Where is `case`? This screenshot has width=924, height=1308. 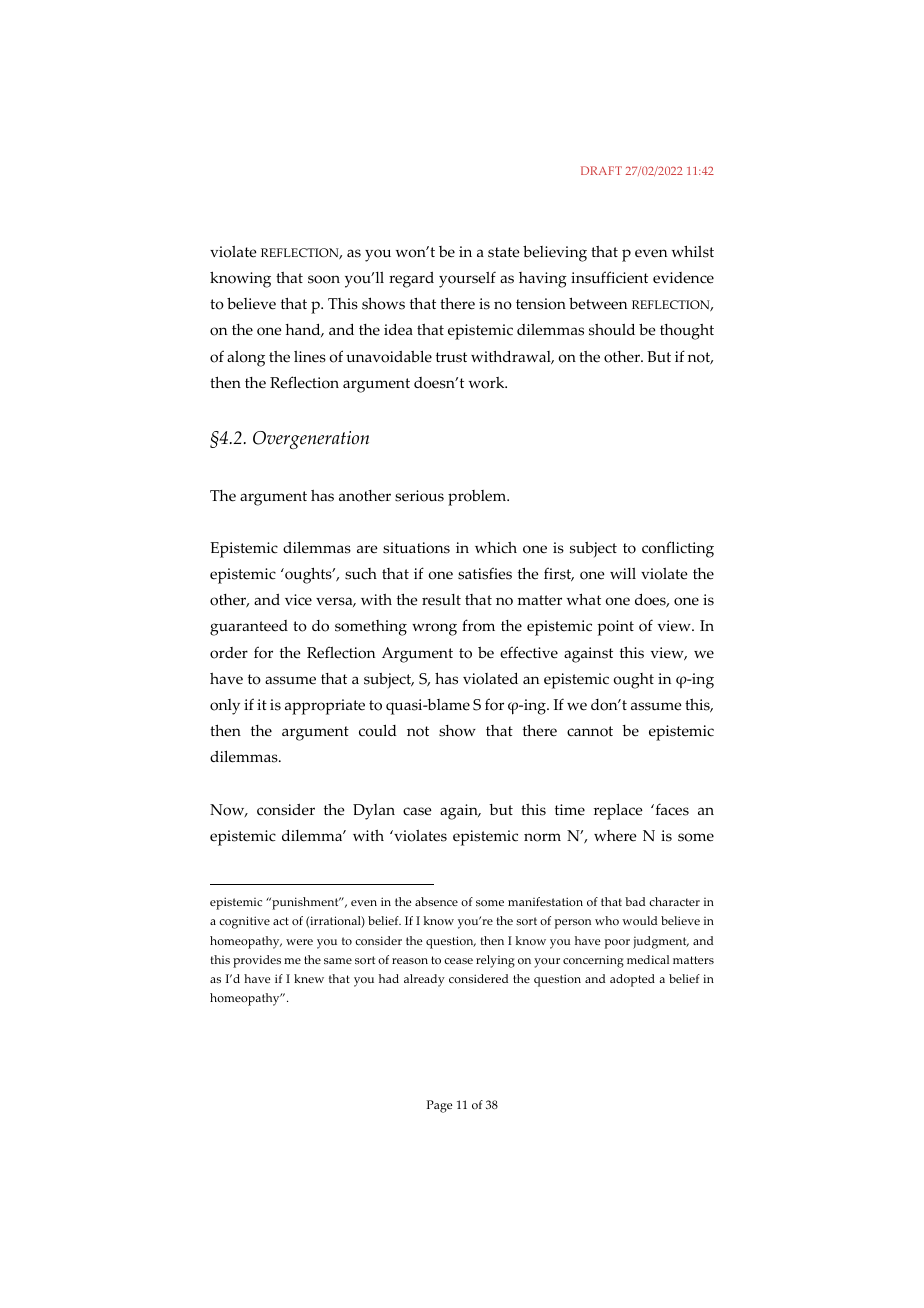
case is located at coordinates (417, 811).
